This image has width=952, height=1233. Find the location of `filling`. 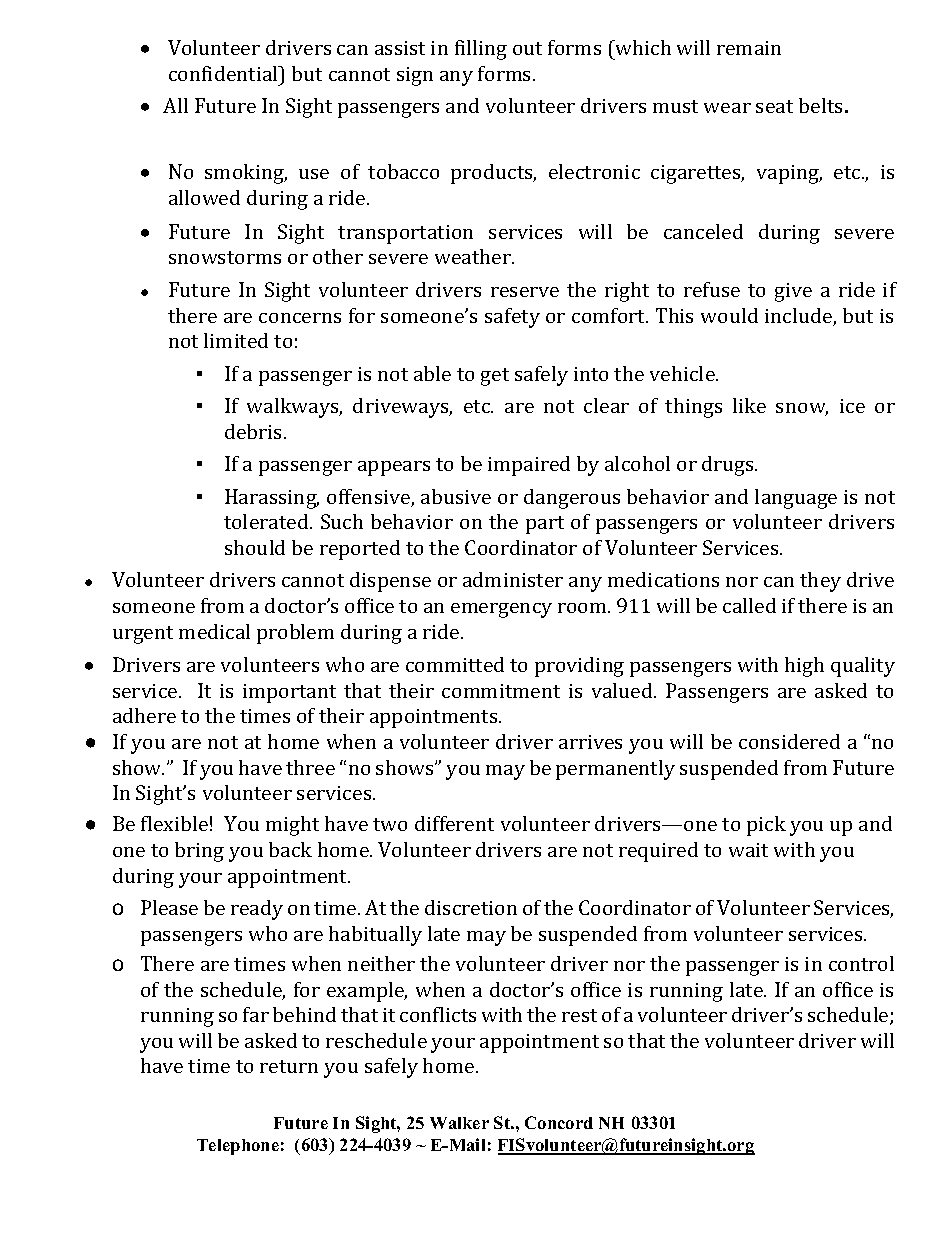

filling is located at coordinates (481, 50).
